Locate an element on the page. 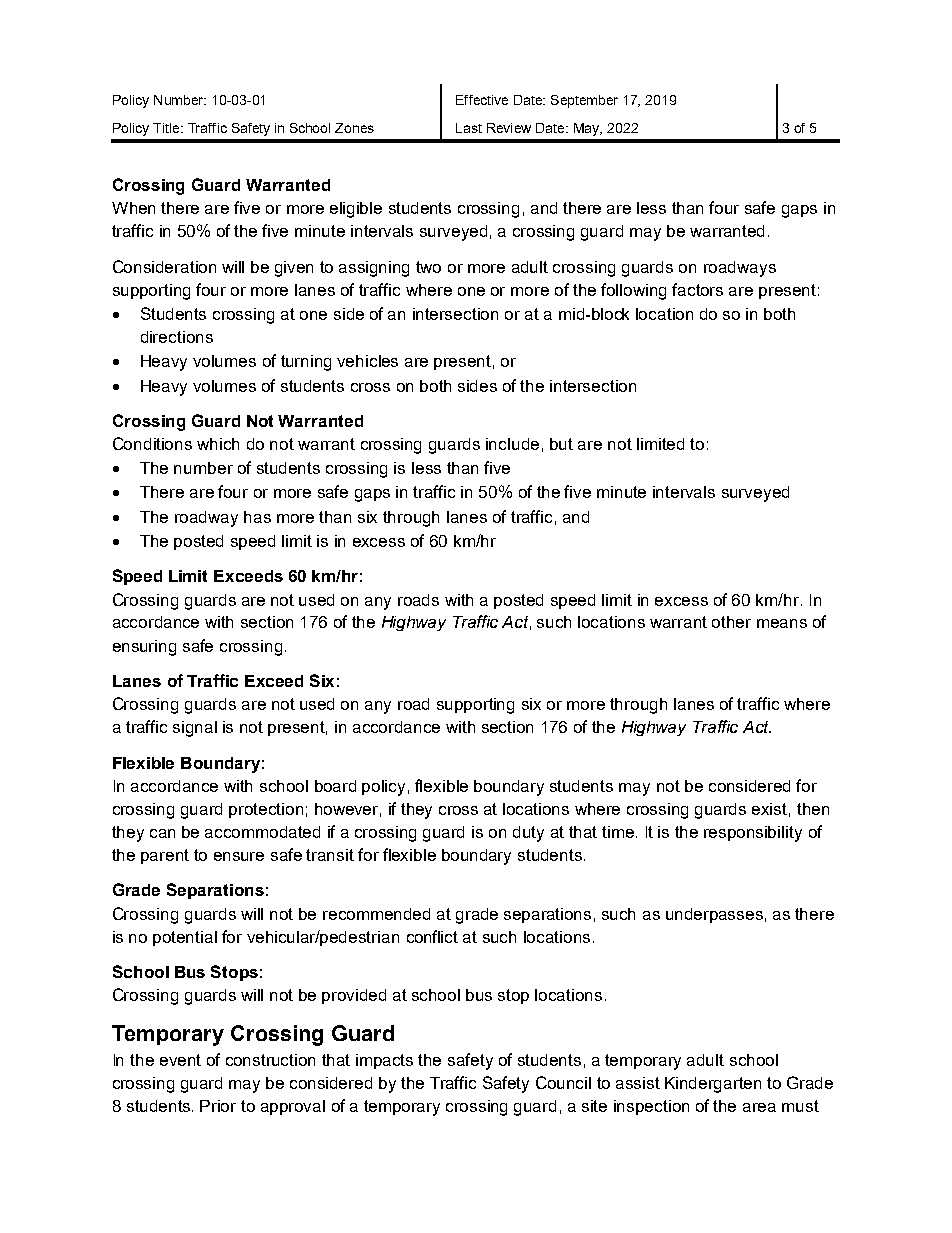  Prior is located at coordinates (218, 1106).
